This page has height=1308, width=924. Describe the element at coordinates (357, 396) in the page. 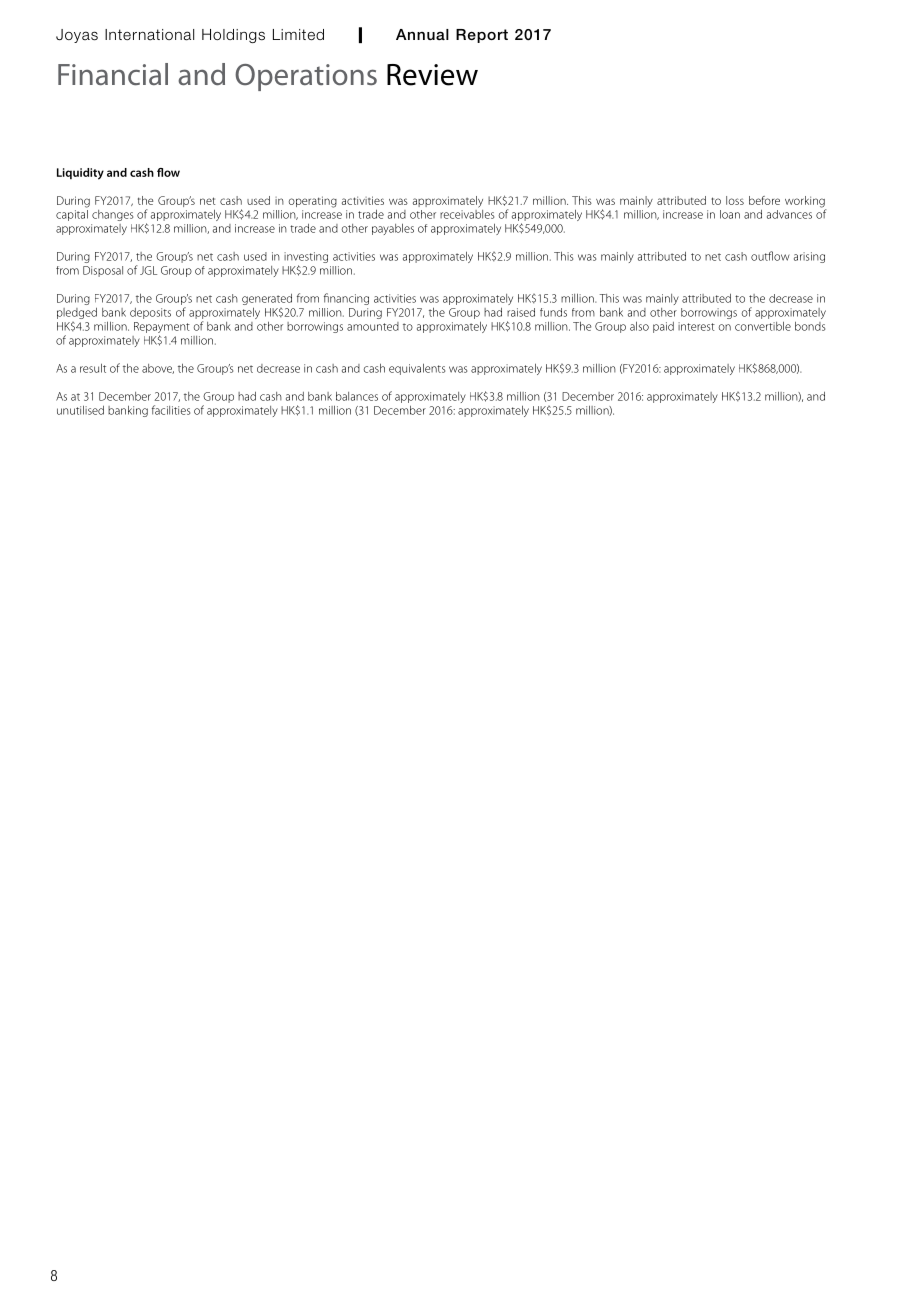

I see `balances` at that location.
